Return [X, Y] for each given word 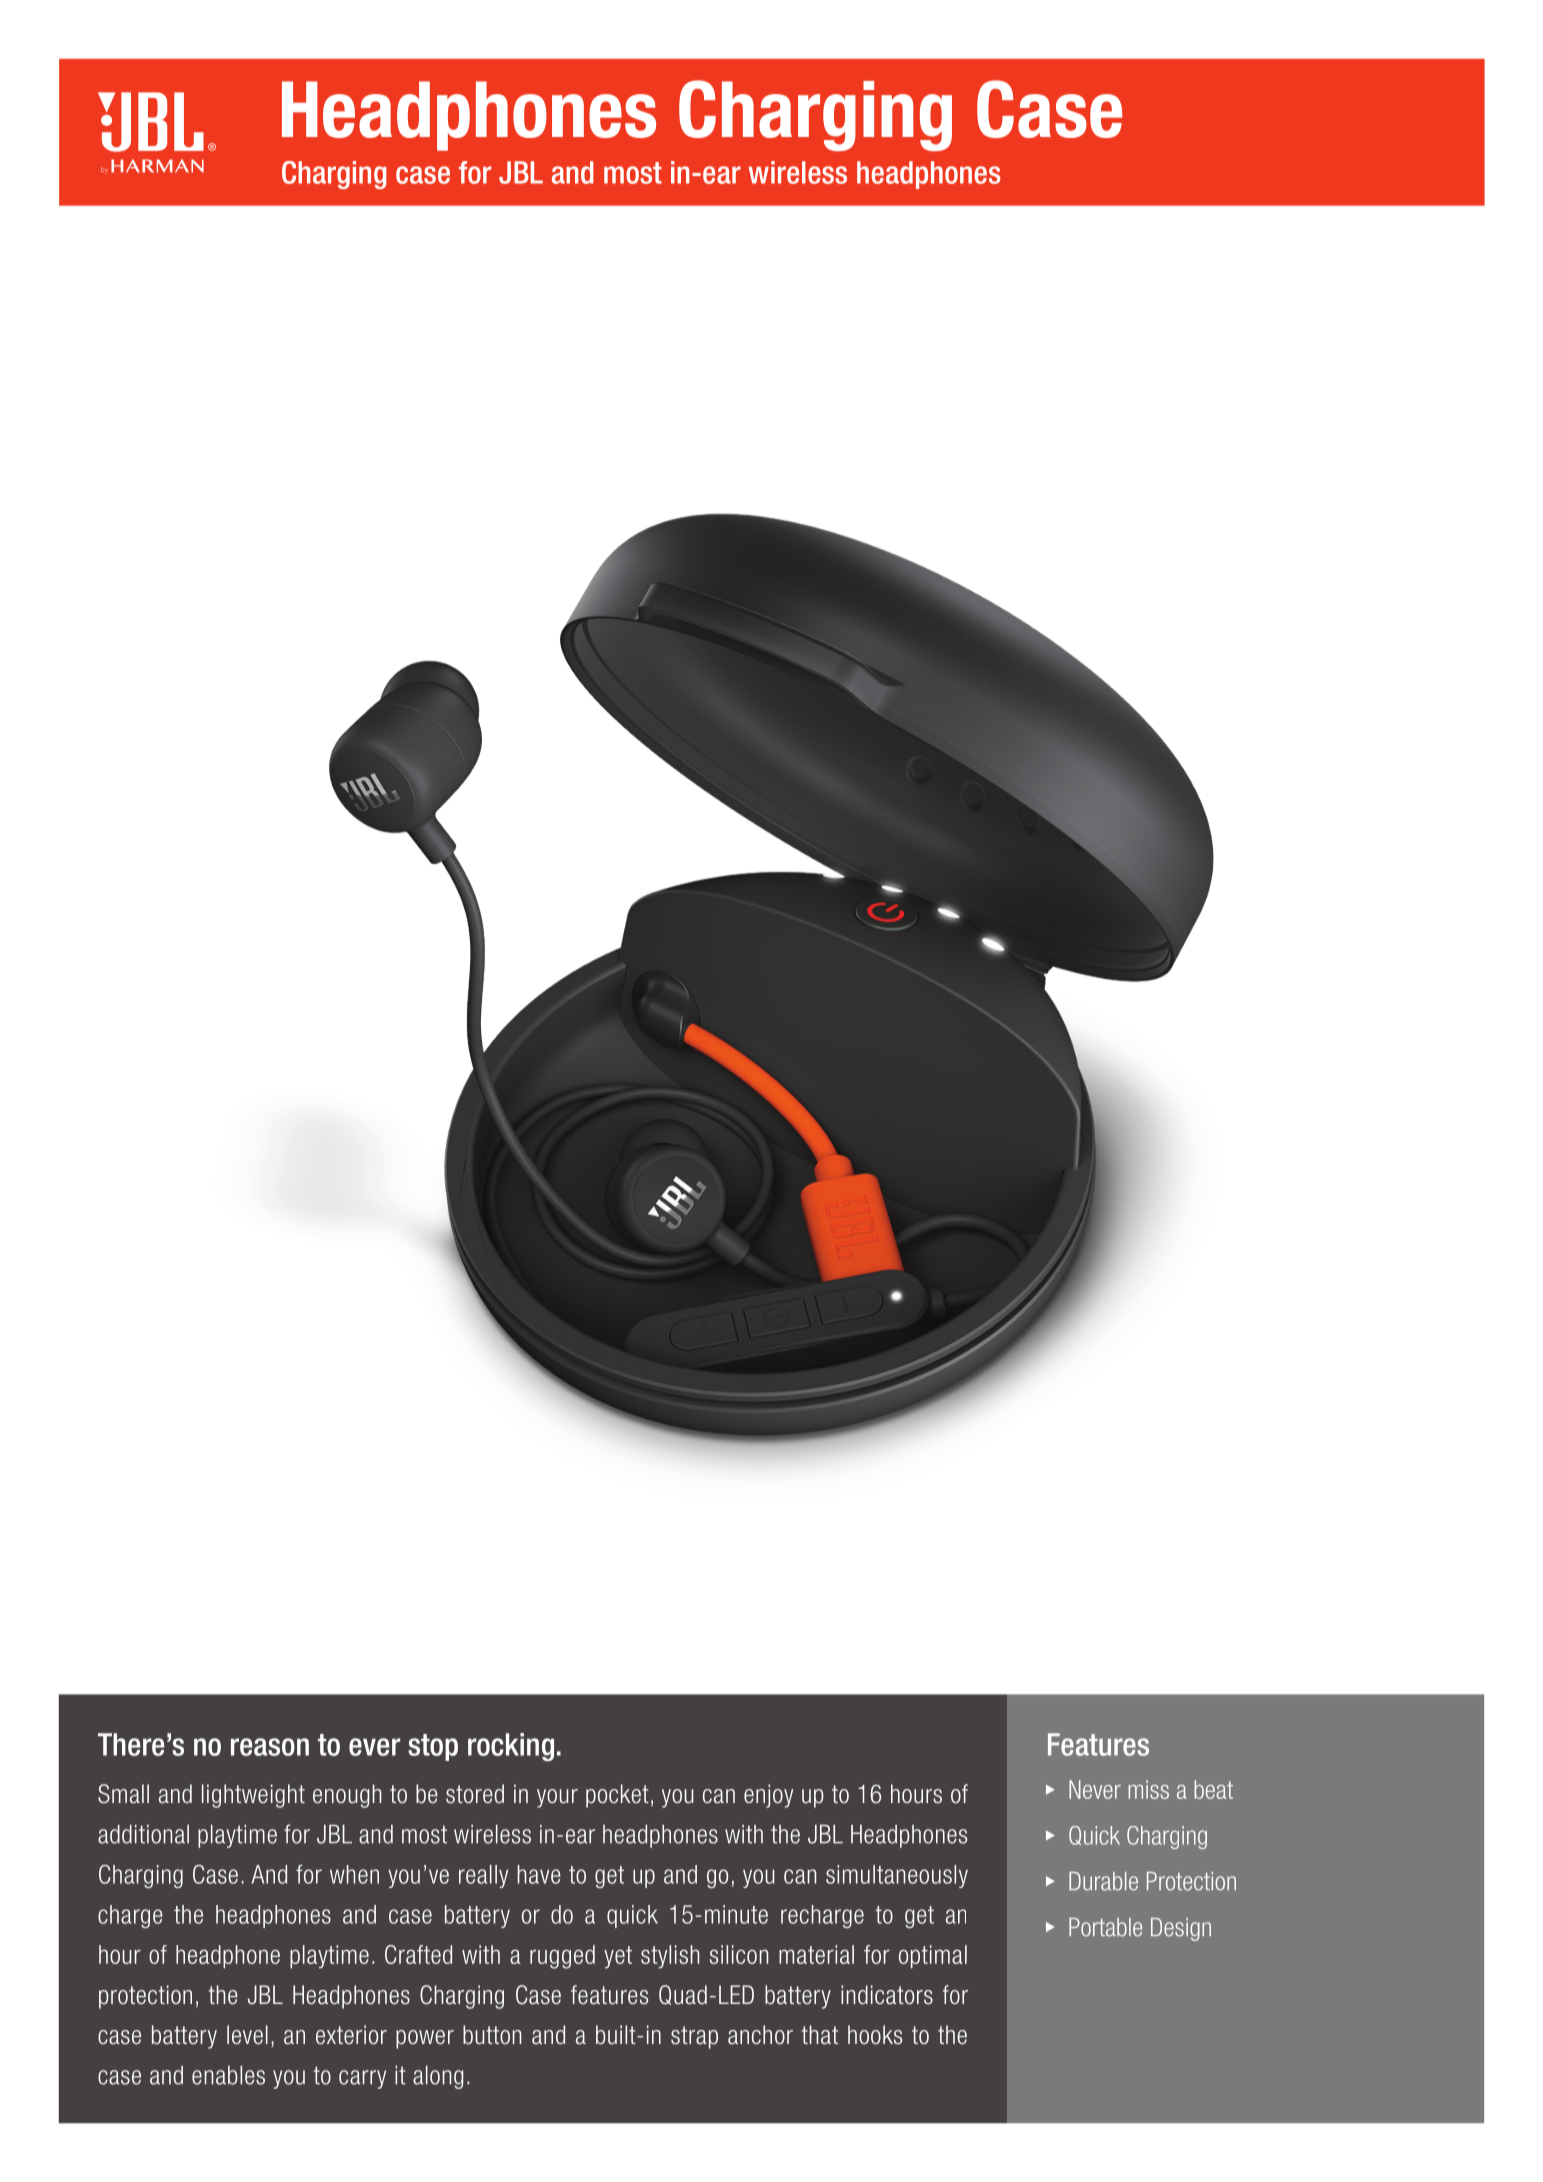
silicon [739, 1954]
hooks [875, 2034]
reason [270, 1747]
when [354, 1874]
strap [694, 2037]
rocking [511, 1747]
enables [228, 2075]
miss [1148, 1789]
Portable [1105, 1927]
